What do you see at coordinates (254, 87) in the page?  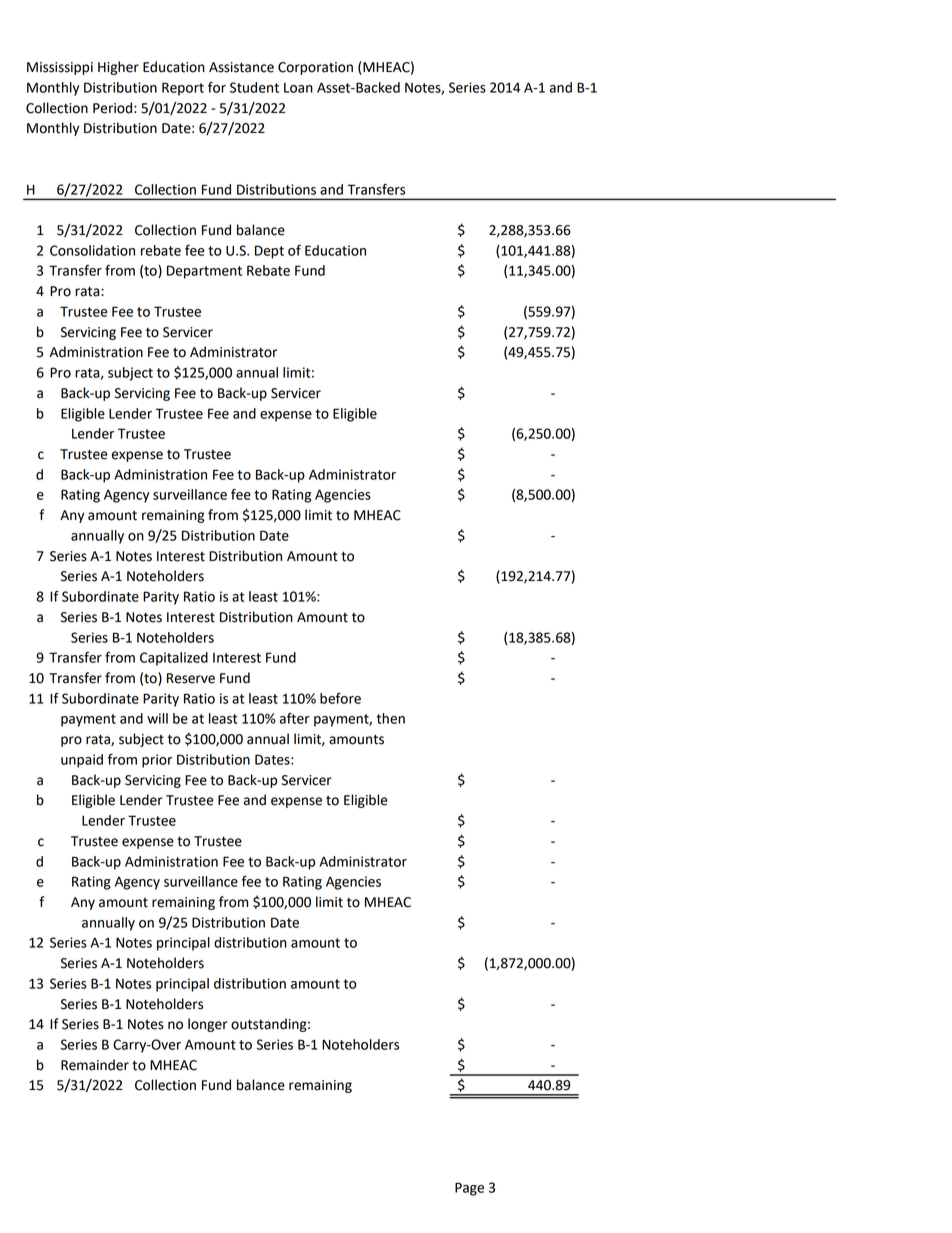 I see `Student` at bounding box center [254, 87].
